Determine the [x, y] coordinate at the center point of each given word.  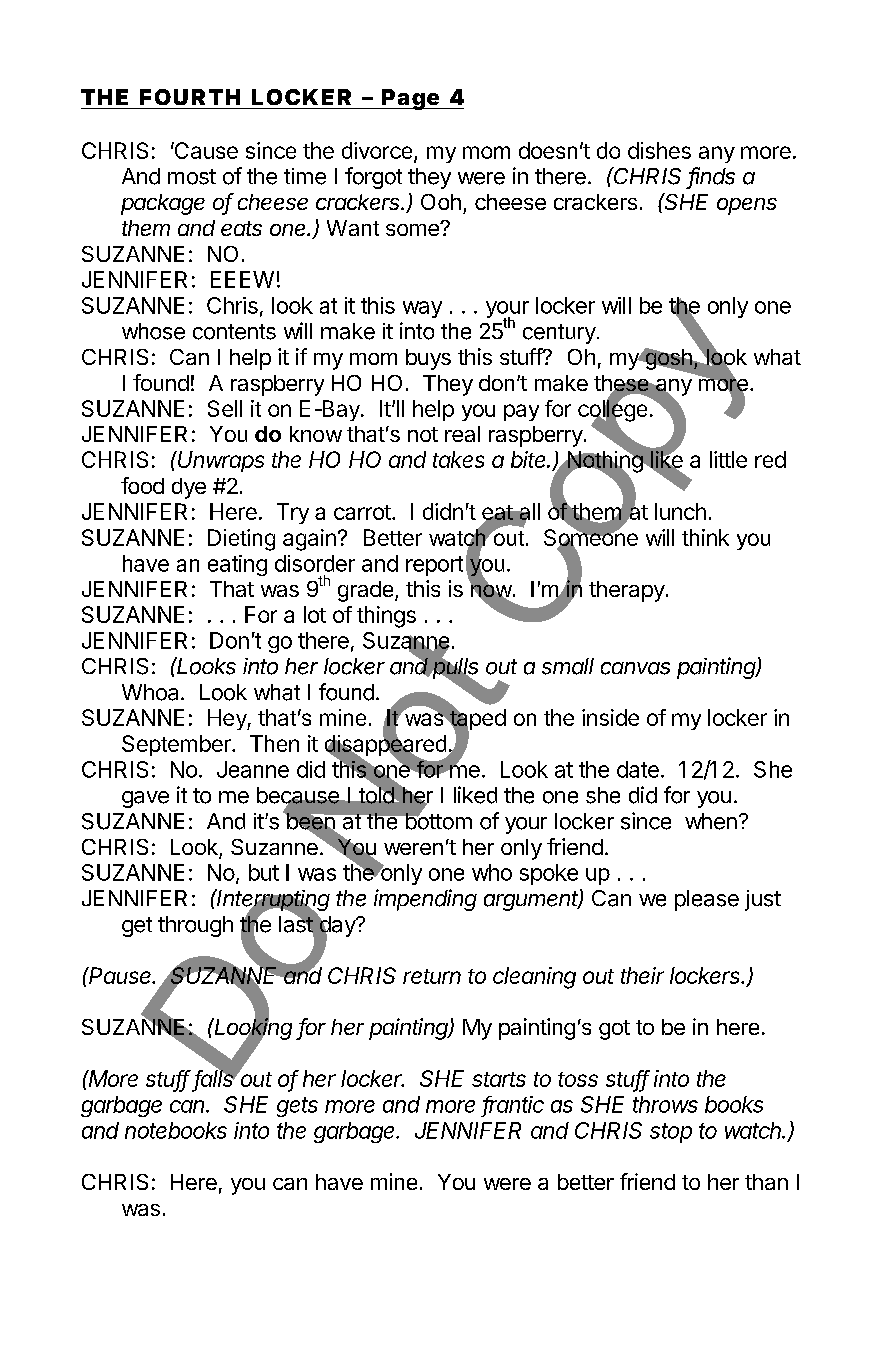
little [728, 459]
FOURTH [190, 97]
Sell [225, 408]
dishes [659, 150]
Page [410, 99]
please [707, 900]
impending [425, 900]
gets [297, 1107]
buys [428, 359]
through [195, 926]
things [386, 617]
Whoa [150, 692]
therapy [627, 591]
